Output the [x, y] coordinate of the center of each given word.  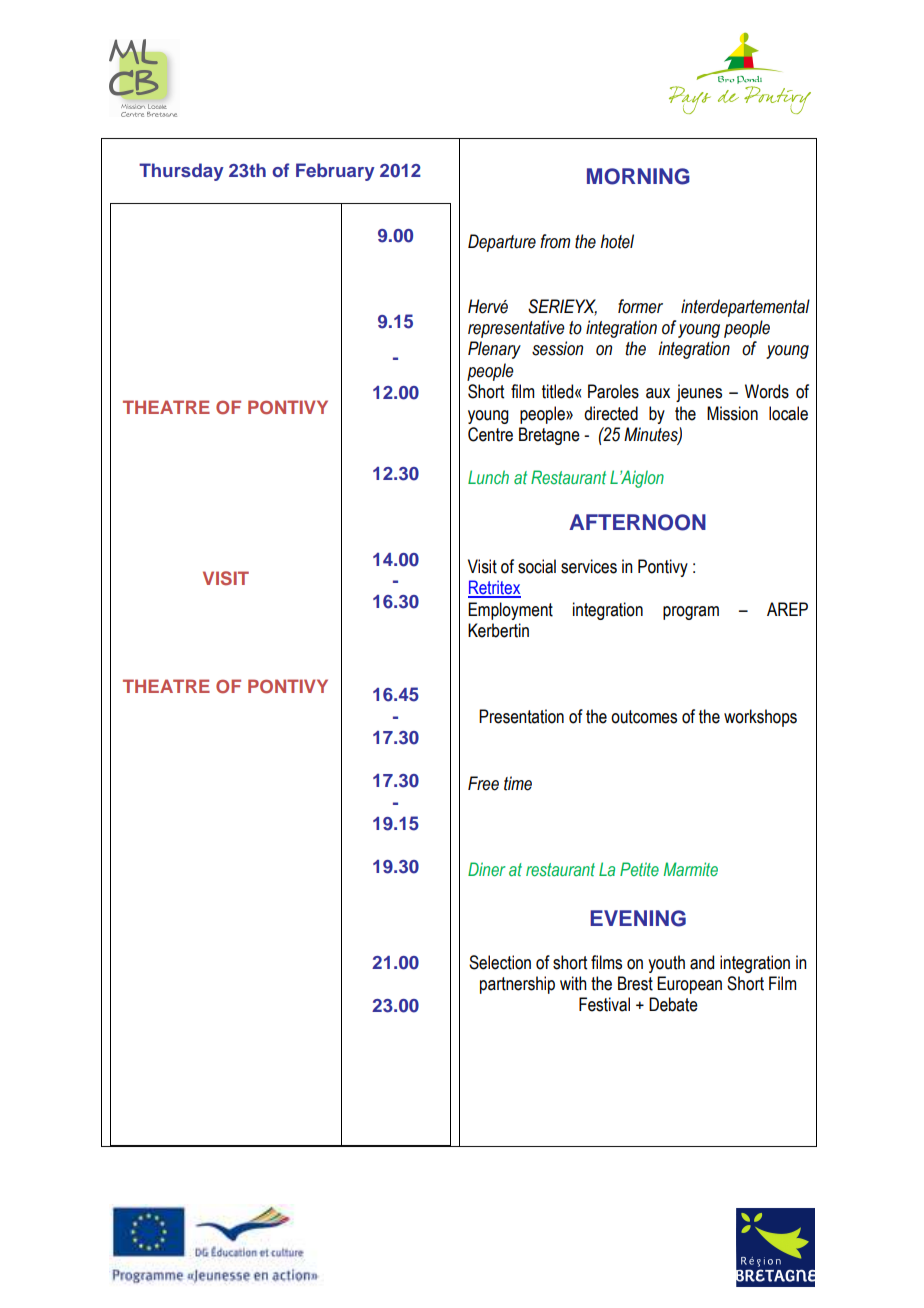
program [691, 613]
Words [767, 391]
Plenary [494, 350]
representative [516, 329]
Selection [500, 962]
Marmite [691, 869]
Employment [510, 611]
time [518, 783]
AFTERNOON [637, 522]
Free [483, 783]
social [537, 566]
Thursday [181, 172]
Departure [502, 243]
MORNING [638, 176]
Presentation [521, 716]
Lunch [488, 477]
